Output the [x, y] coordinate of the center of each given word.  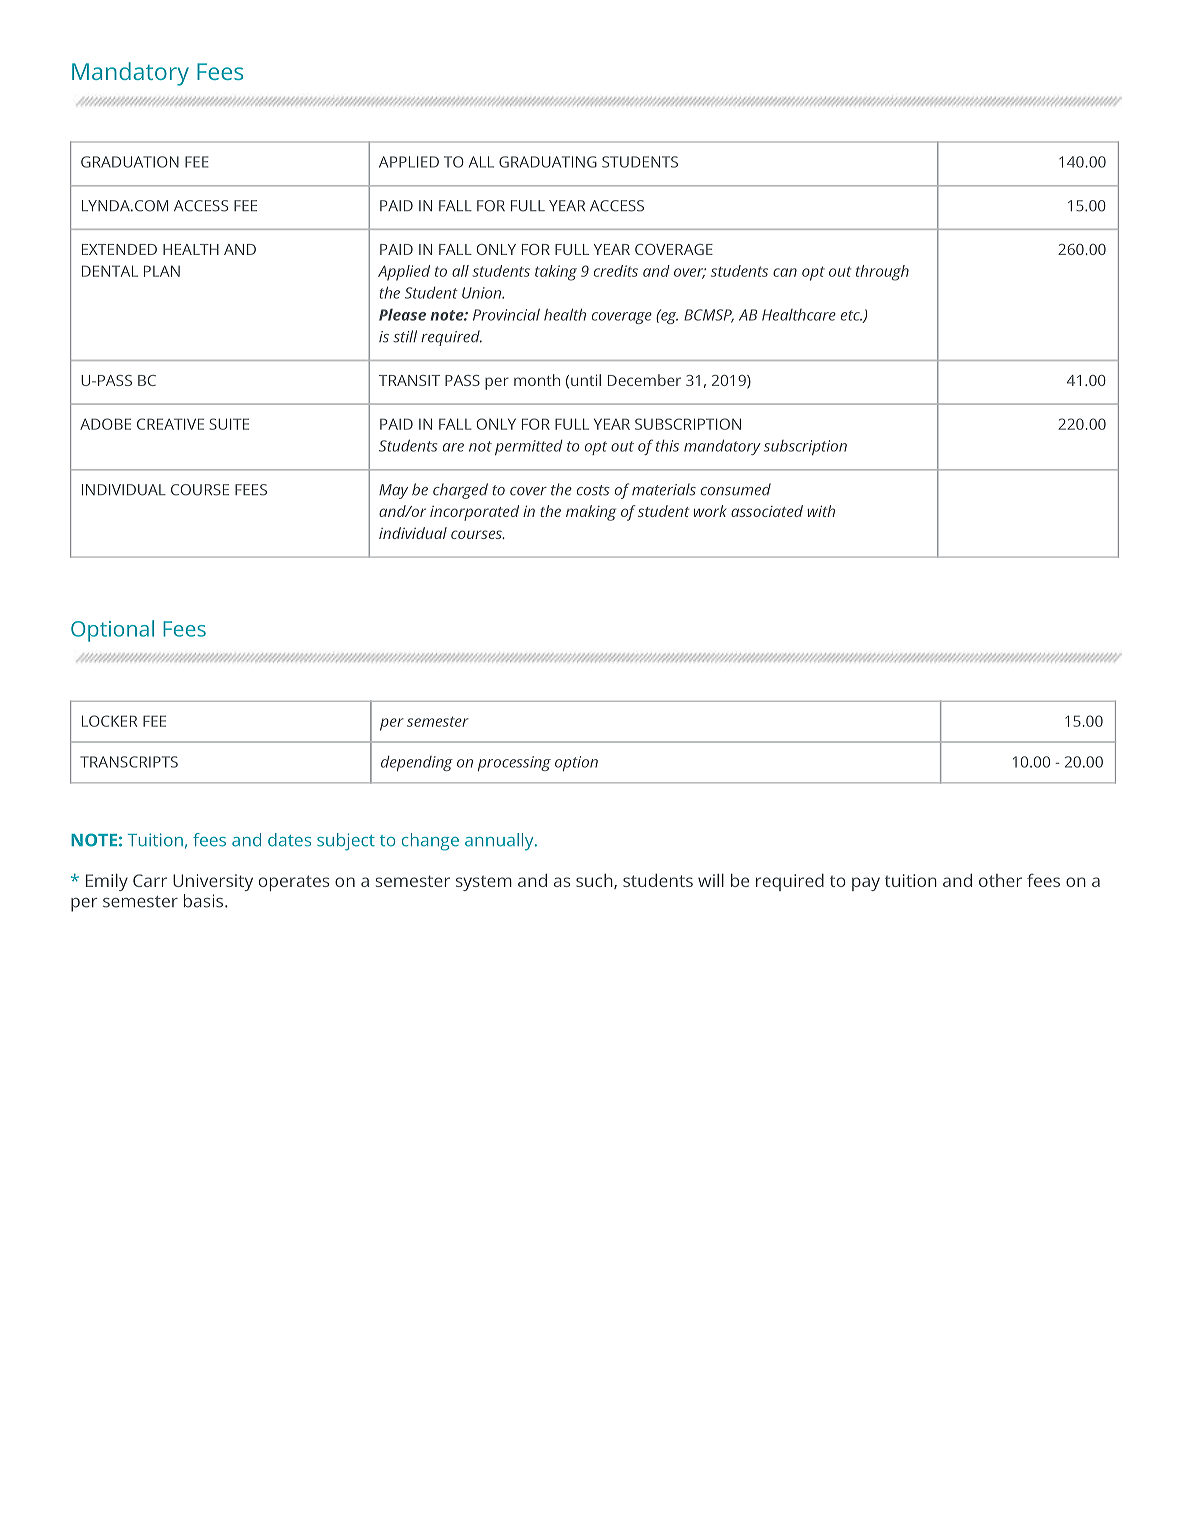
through [882, 273]
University [213, 882]
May [393, 491]
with [821, 511]
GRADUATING [548, 162]
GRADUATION [130, 162]
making [591, 513]
